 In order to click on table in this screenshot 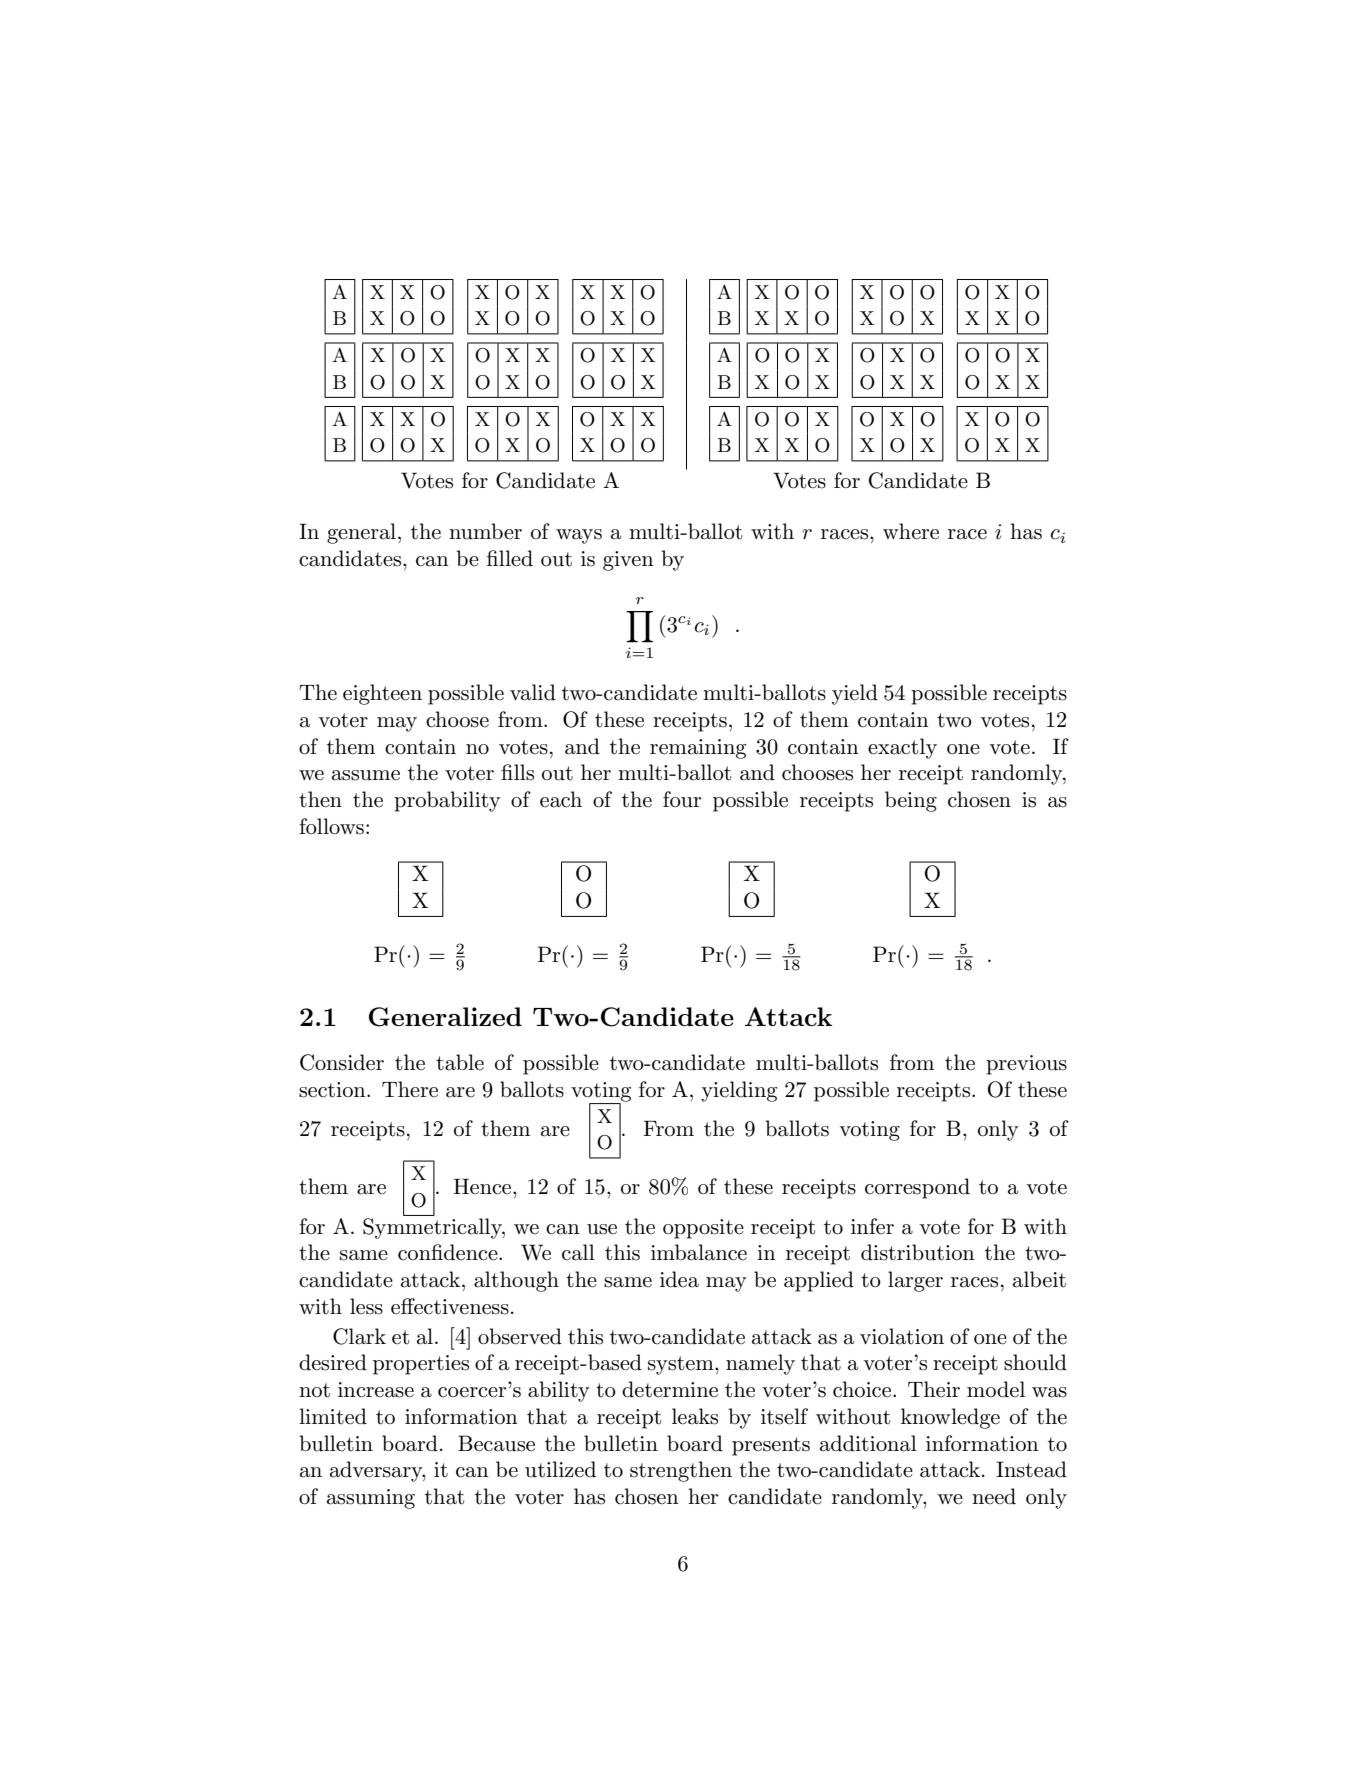, I will do `click(460, 1062)`.
